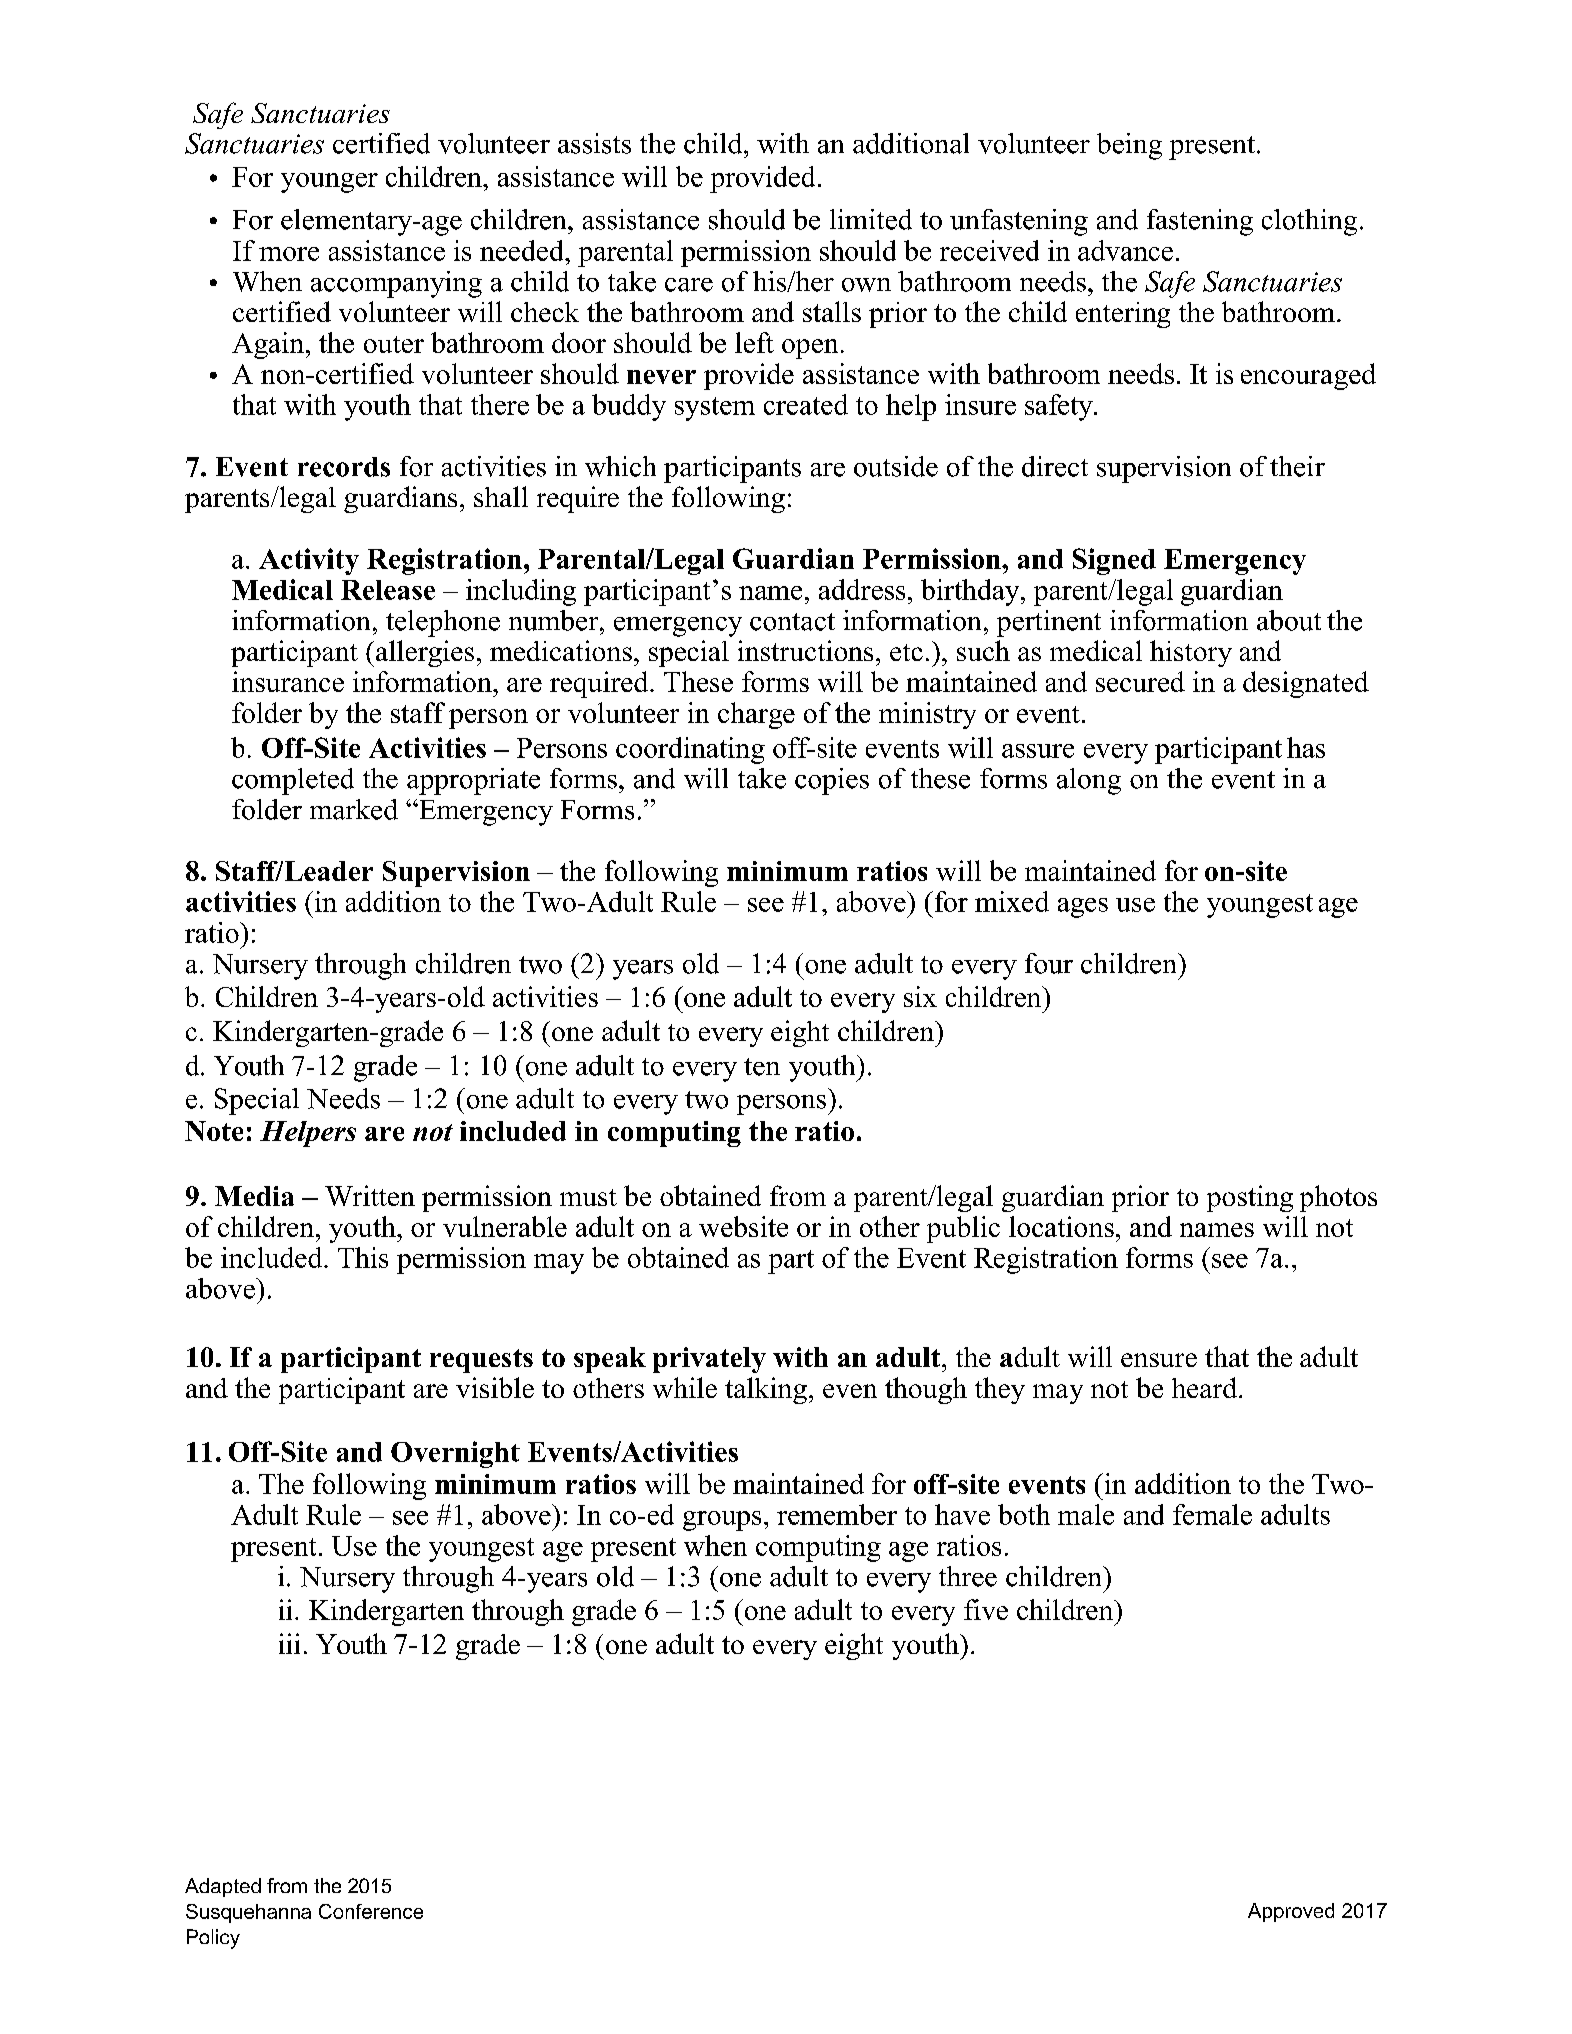 This page has height=2034, width=1572. I want to click on This, so click(363, 1257).
